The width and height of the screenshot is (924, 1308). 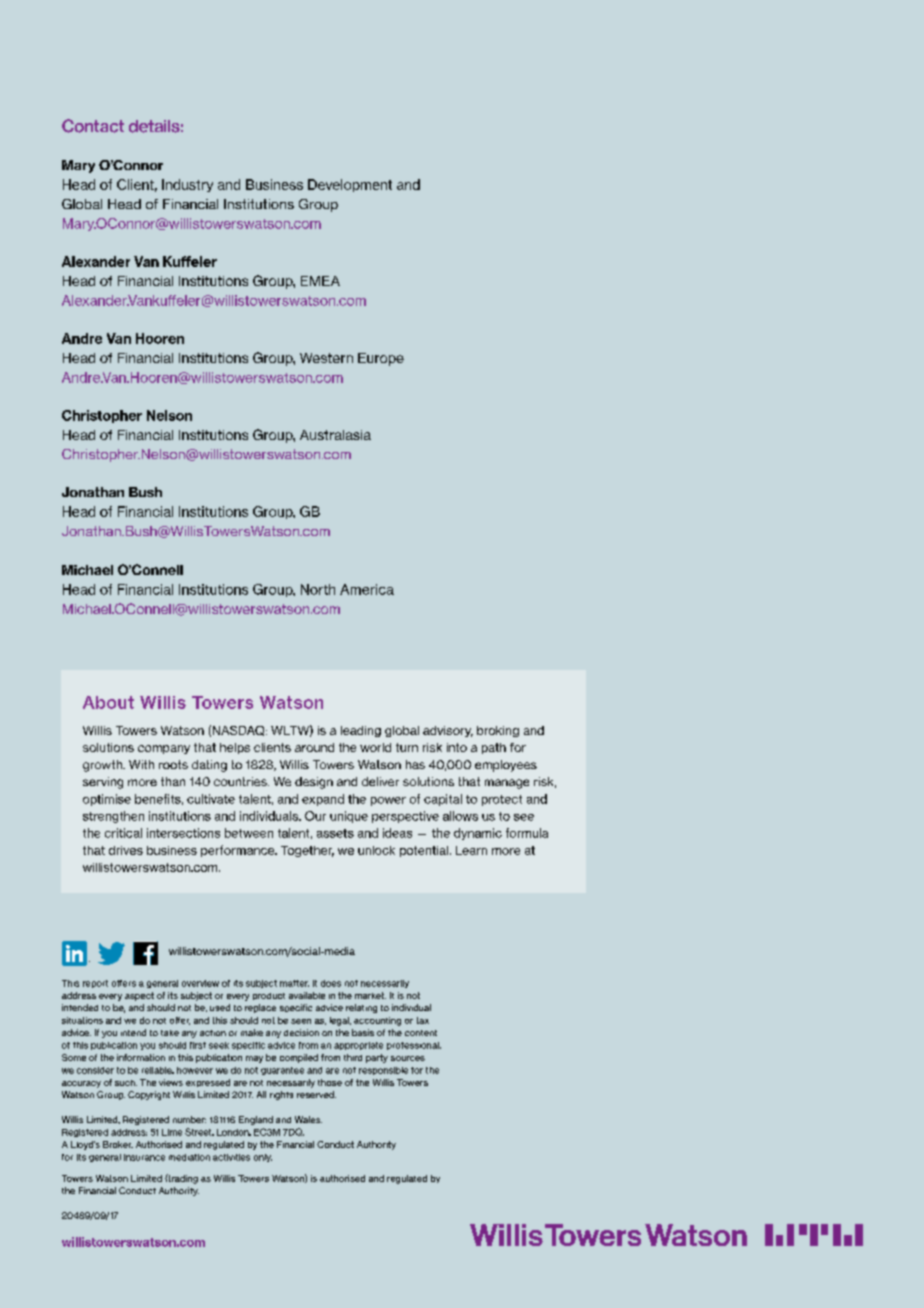 I want to click on America, so click(x=367, y=589).
